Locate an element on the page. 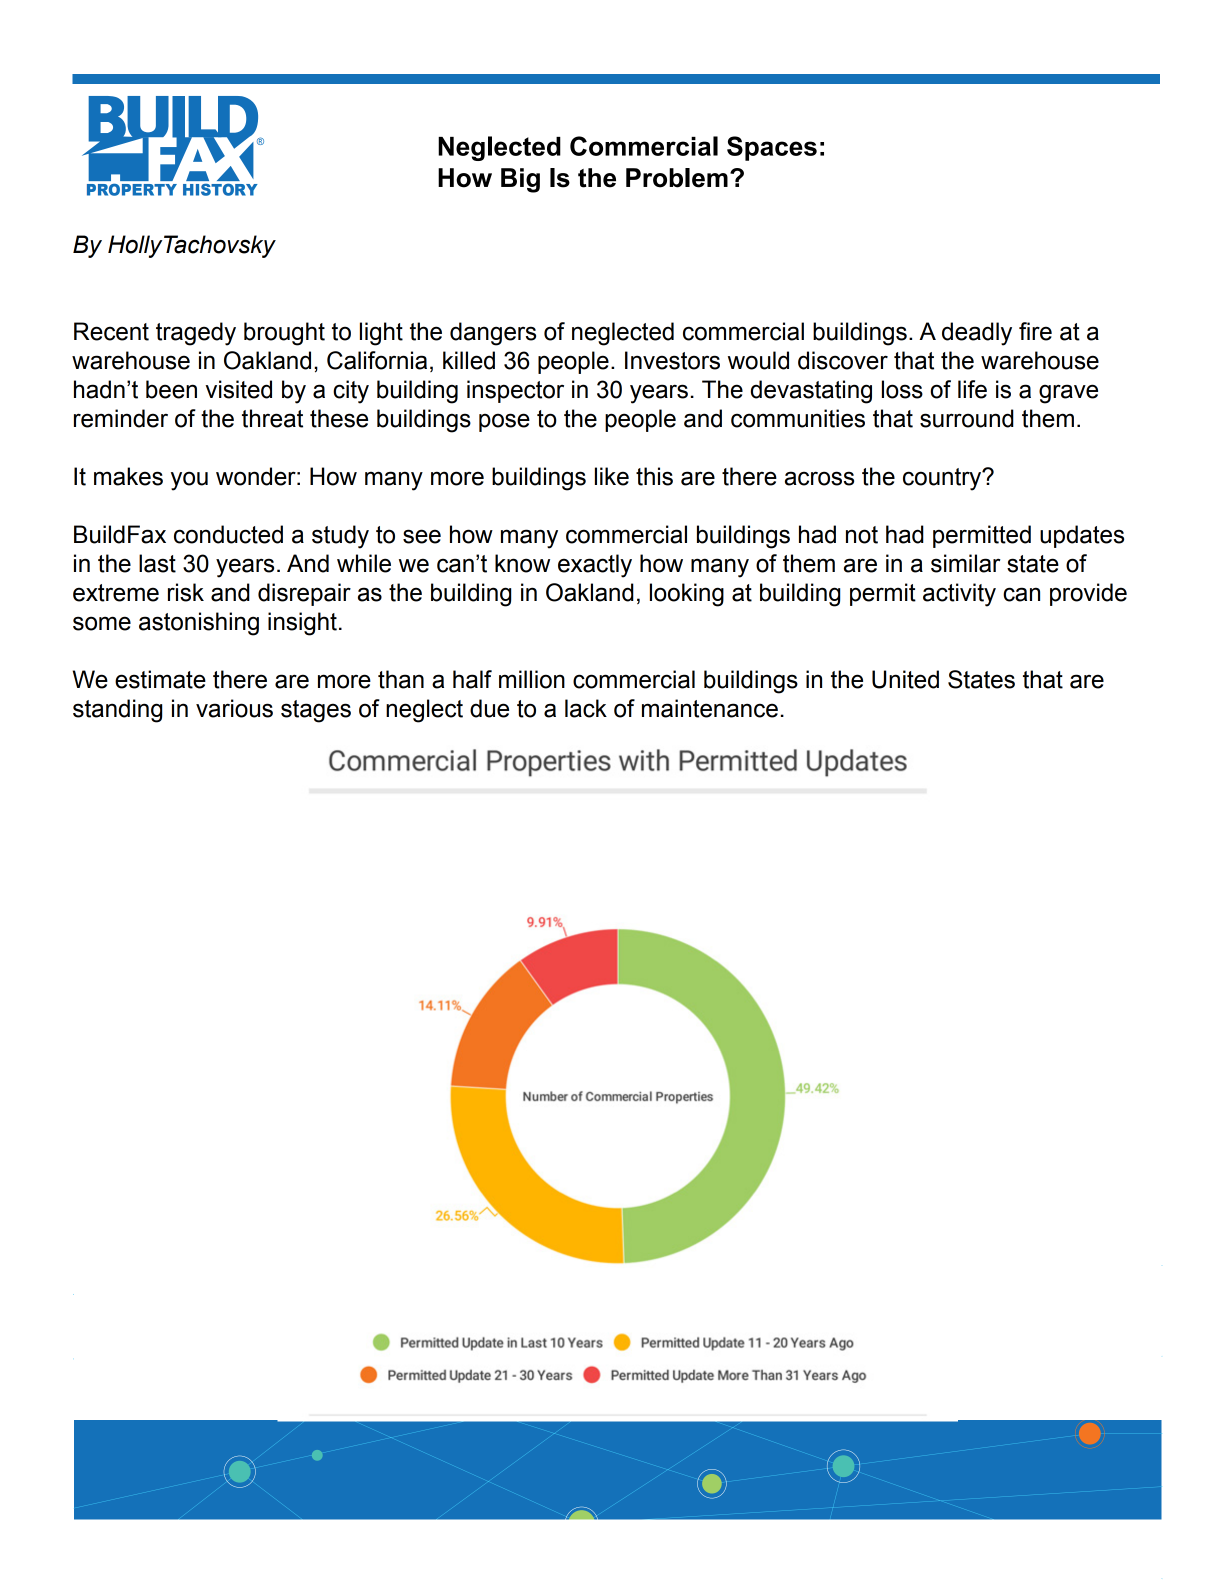  lack is located at coordinates (586, 708).
